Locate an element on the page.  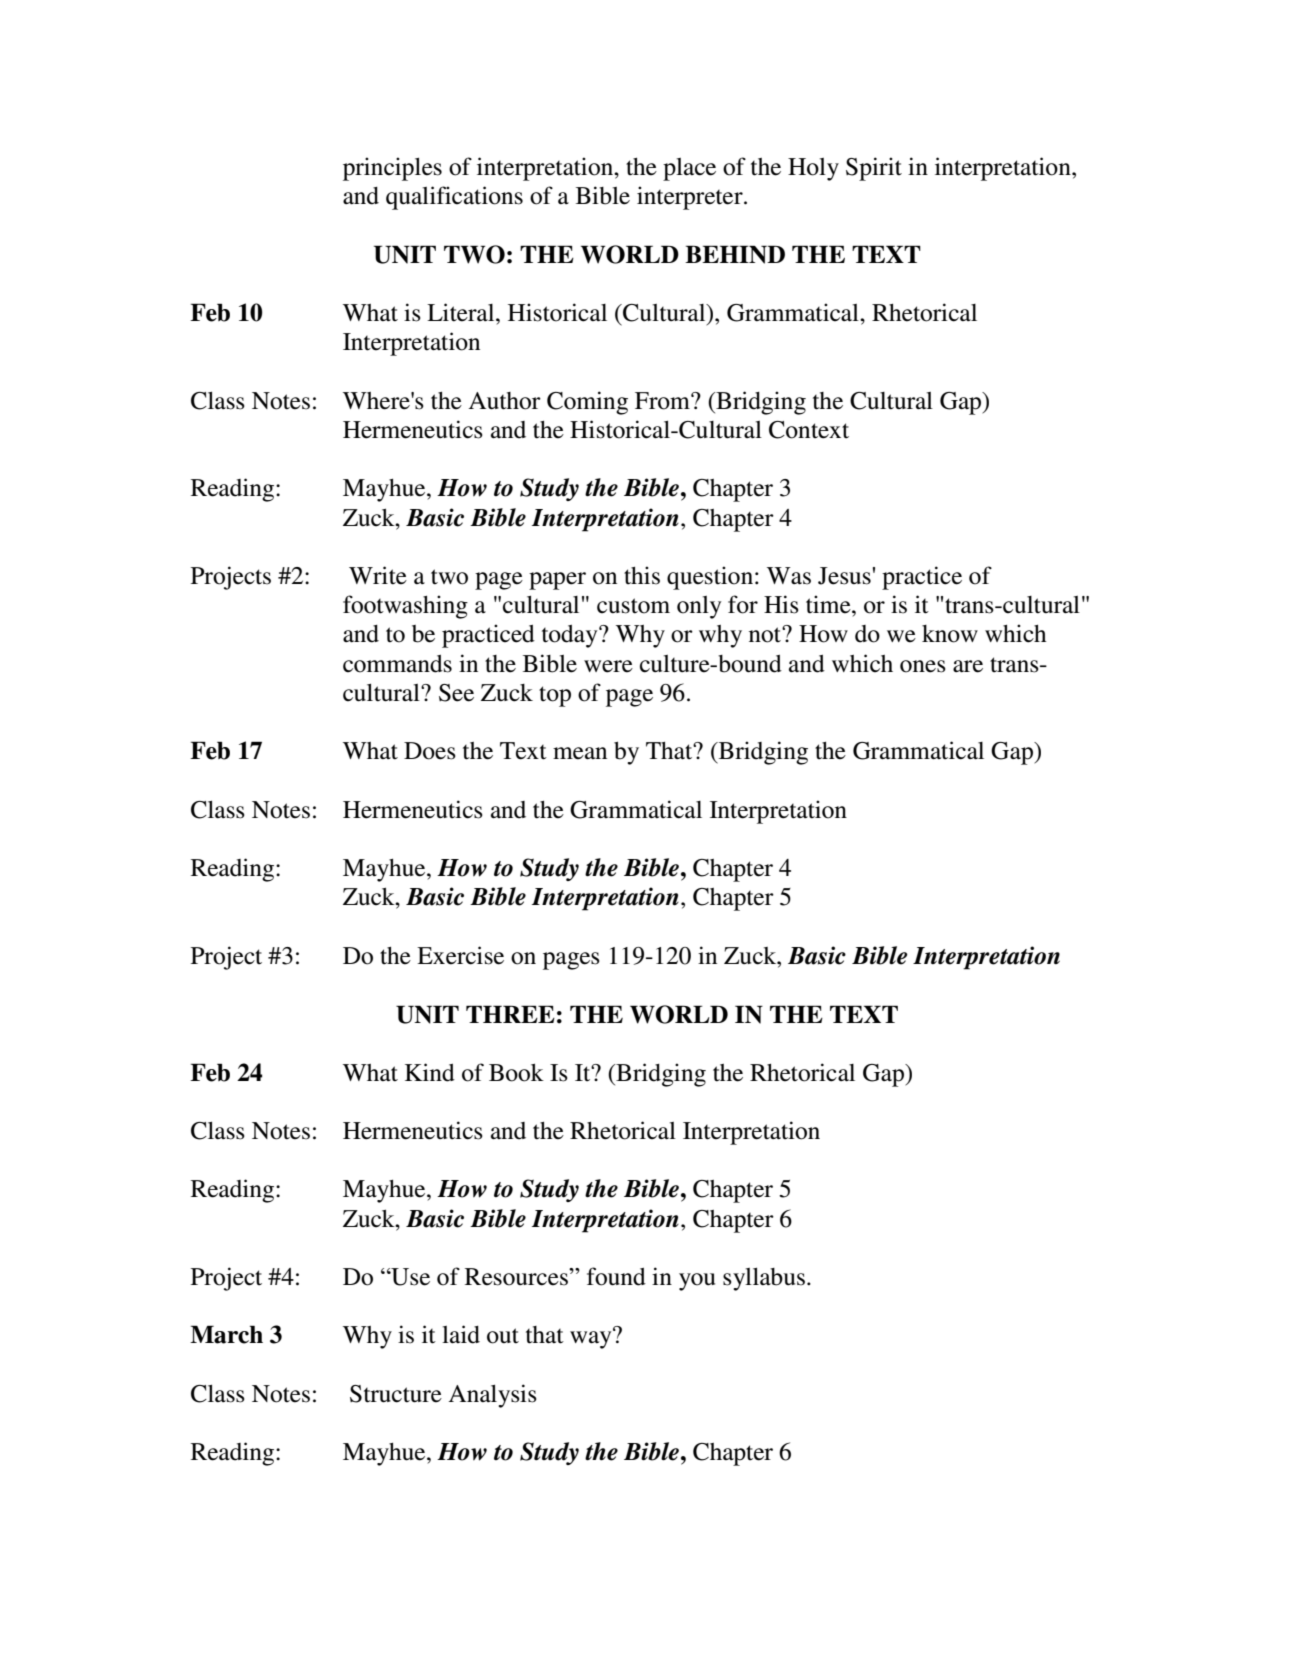
Spirit is located at coordinates (874, 169).
